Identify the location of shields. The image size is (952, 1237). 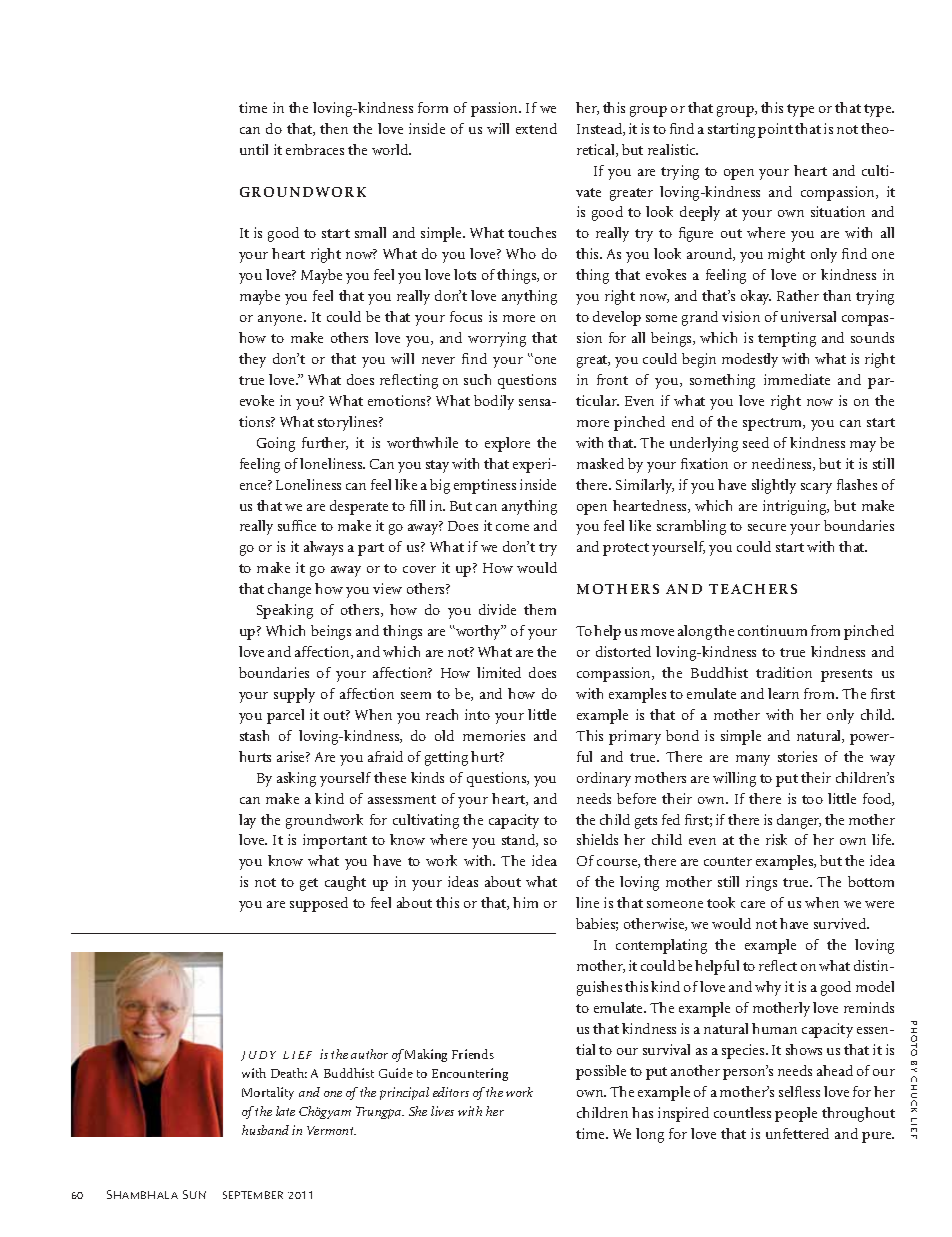
(597, 839).
